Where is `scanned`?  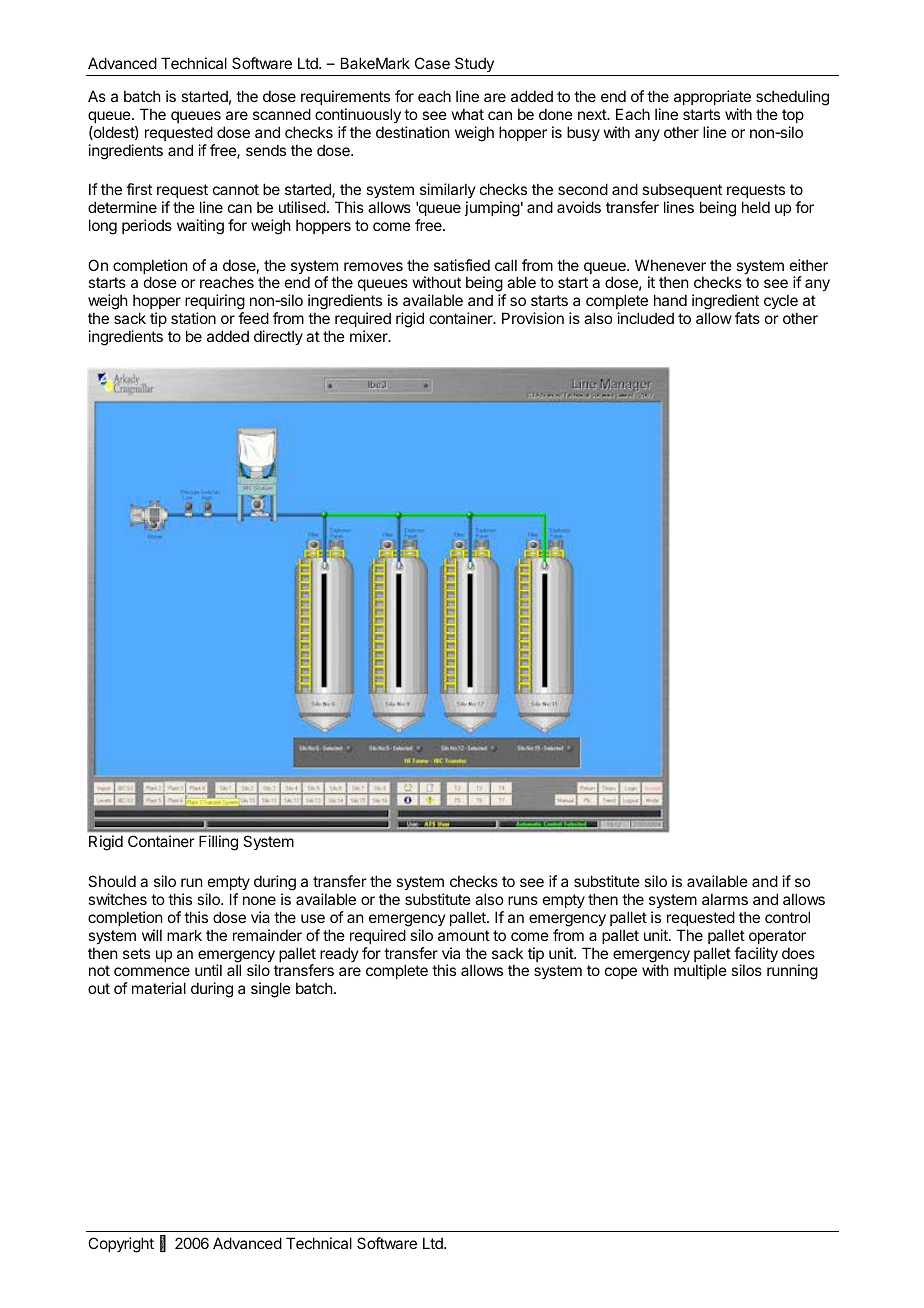
scanned is located at coordinates (282, 114).
